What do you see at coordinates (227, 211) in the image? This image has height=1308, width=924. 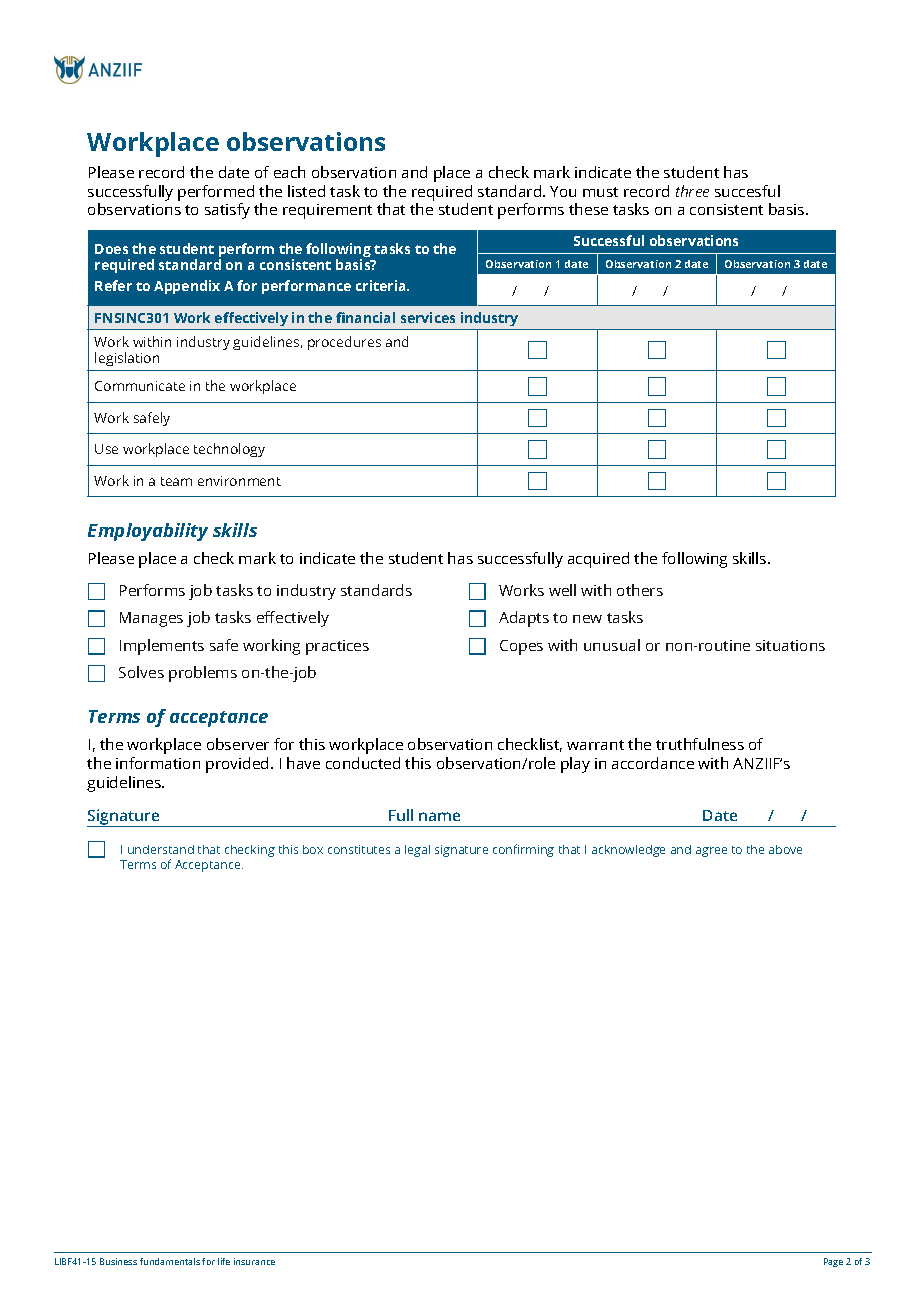 I see `satisfy` at bounding box center [227, 211].
